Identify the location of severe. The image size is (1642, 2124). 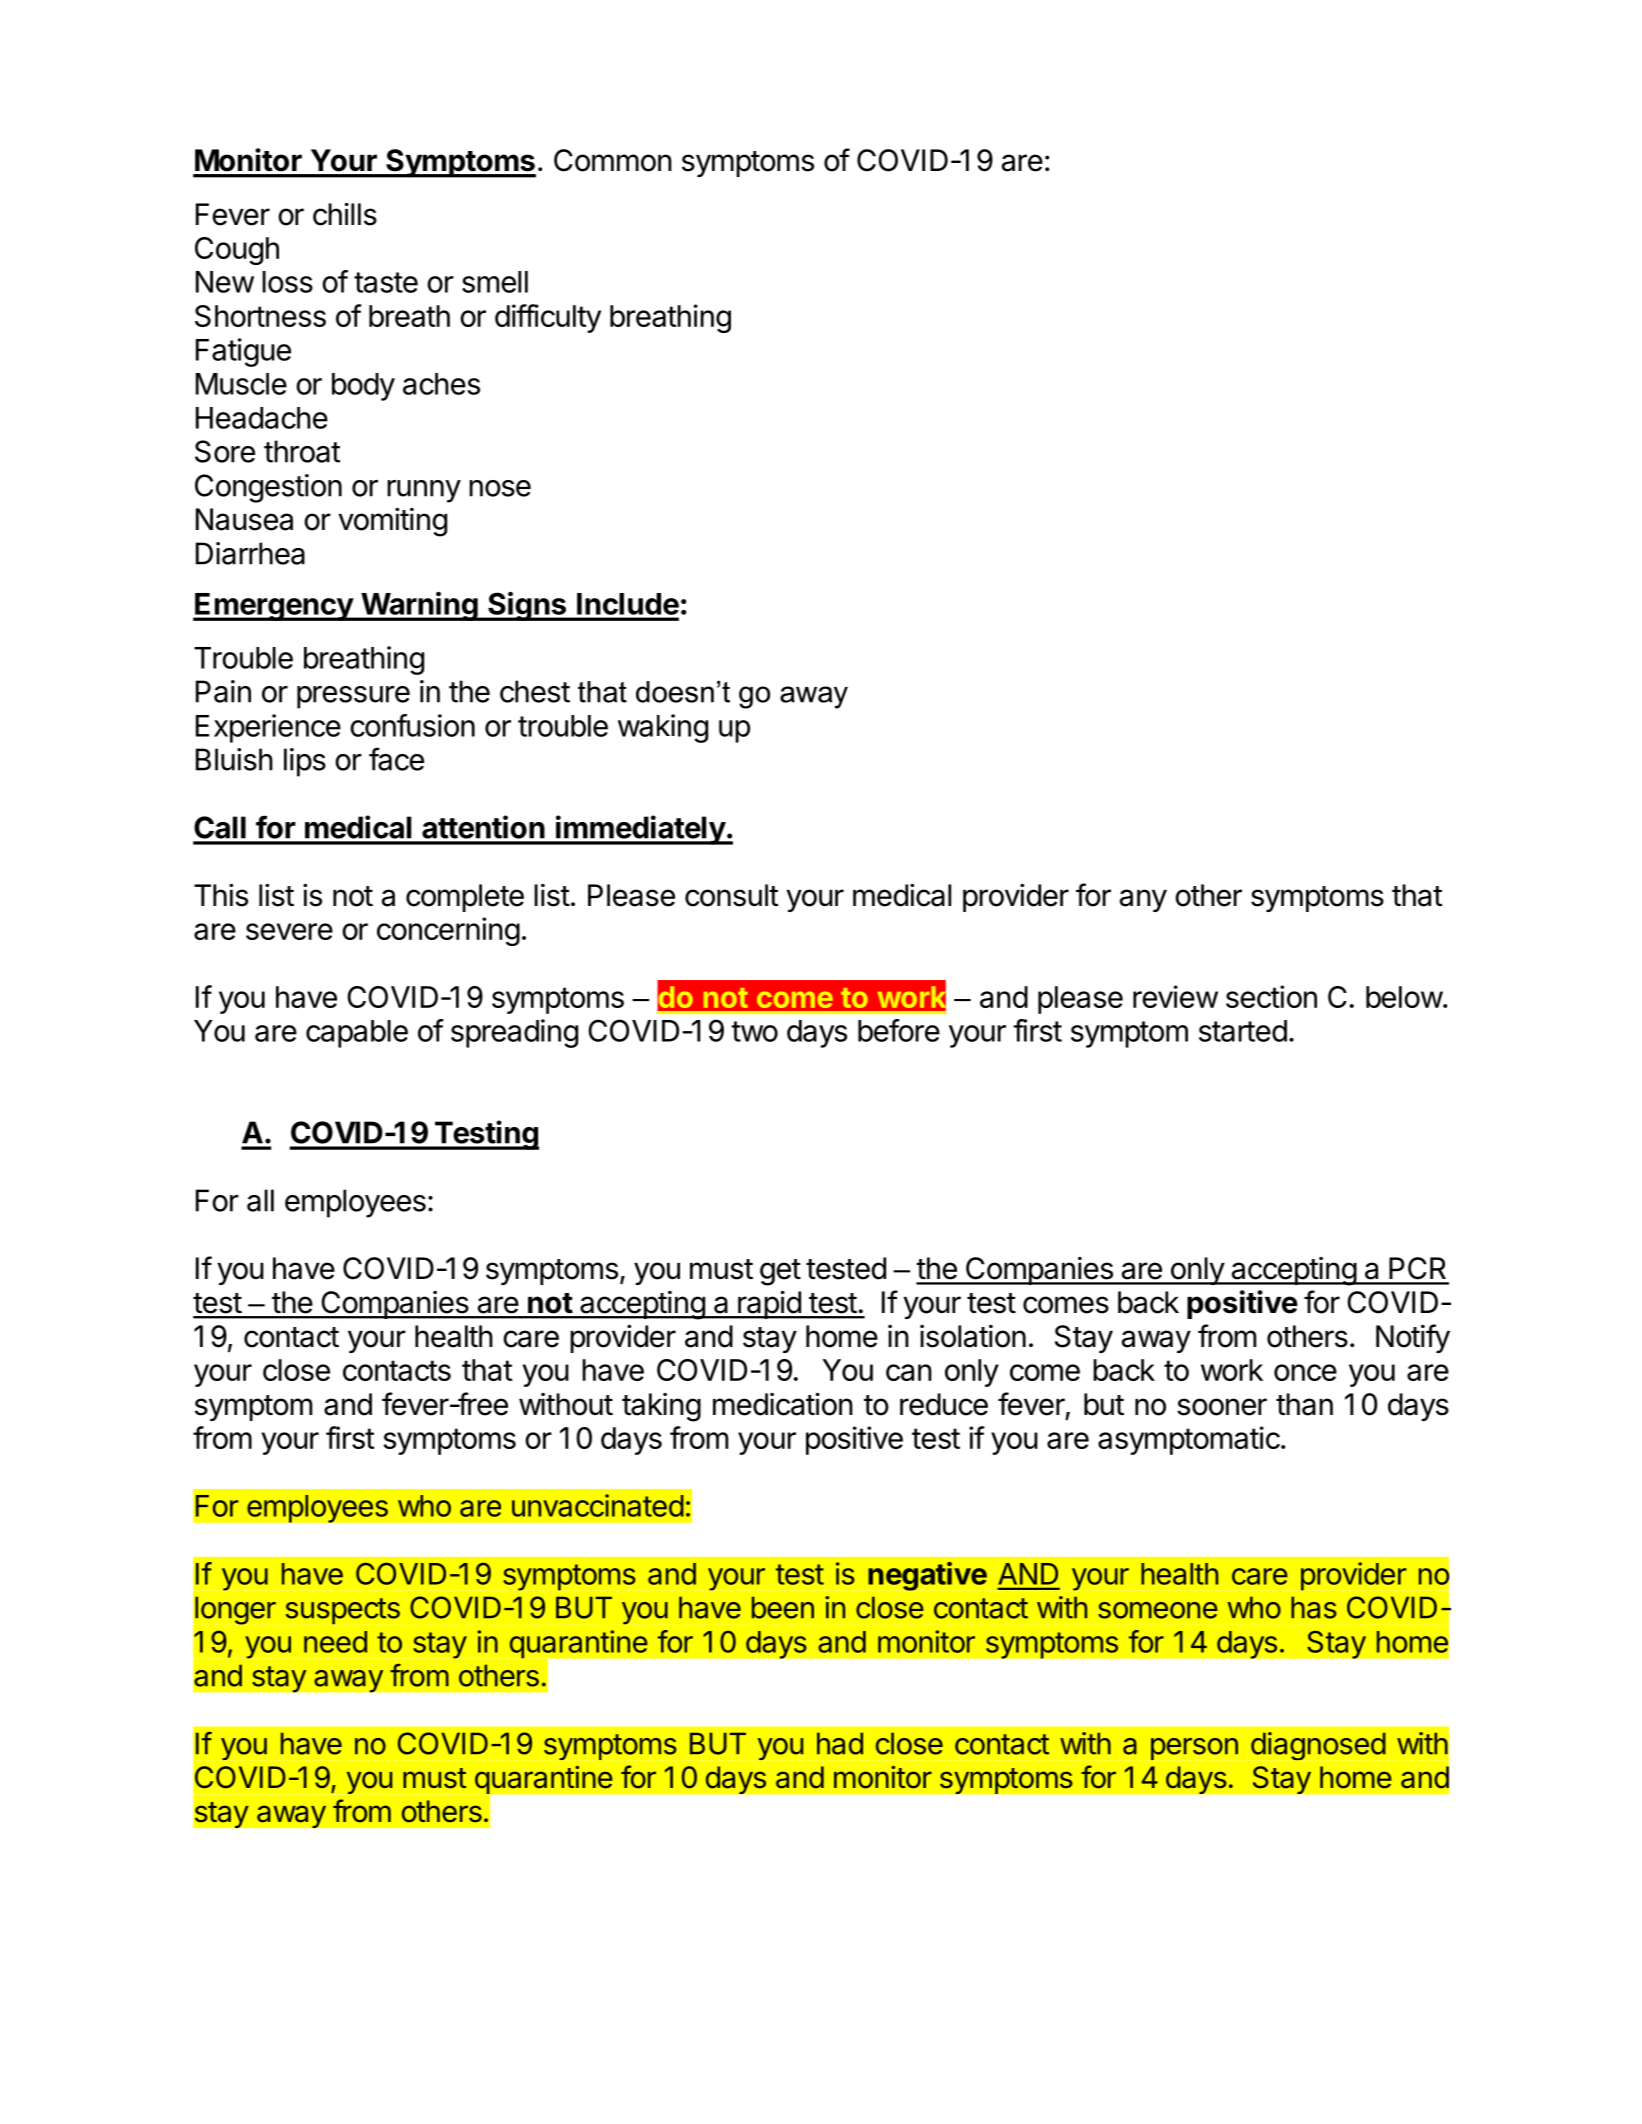
(289, 931).
